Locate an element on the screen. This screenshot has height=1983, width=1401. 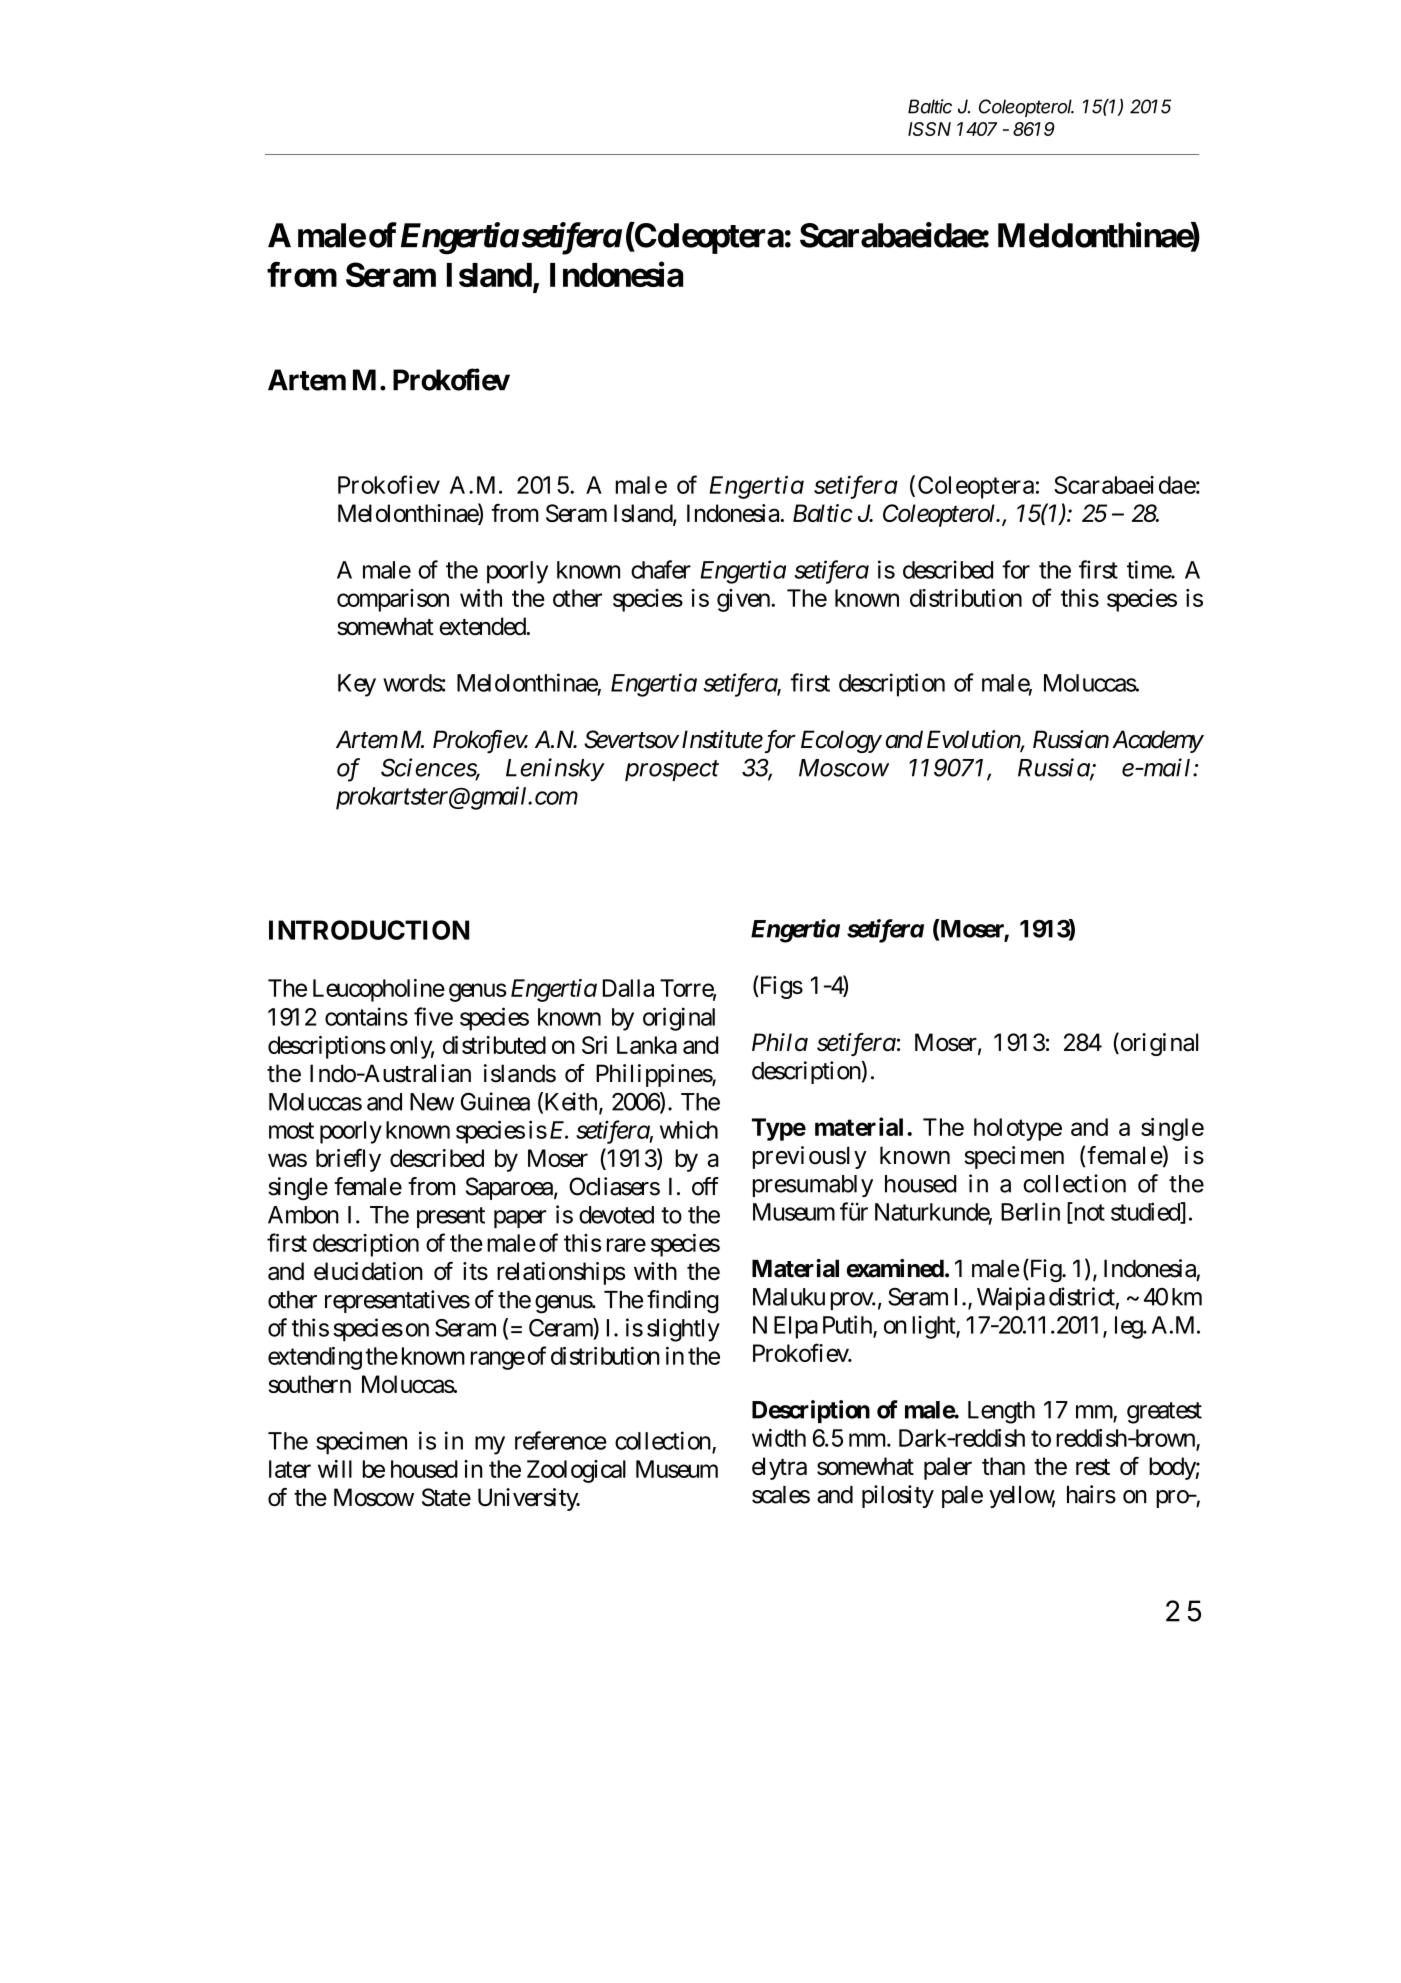
given is located at coordinates (743, 600).
